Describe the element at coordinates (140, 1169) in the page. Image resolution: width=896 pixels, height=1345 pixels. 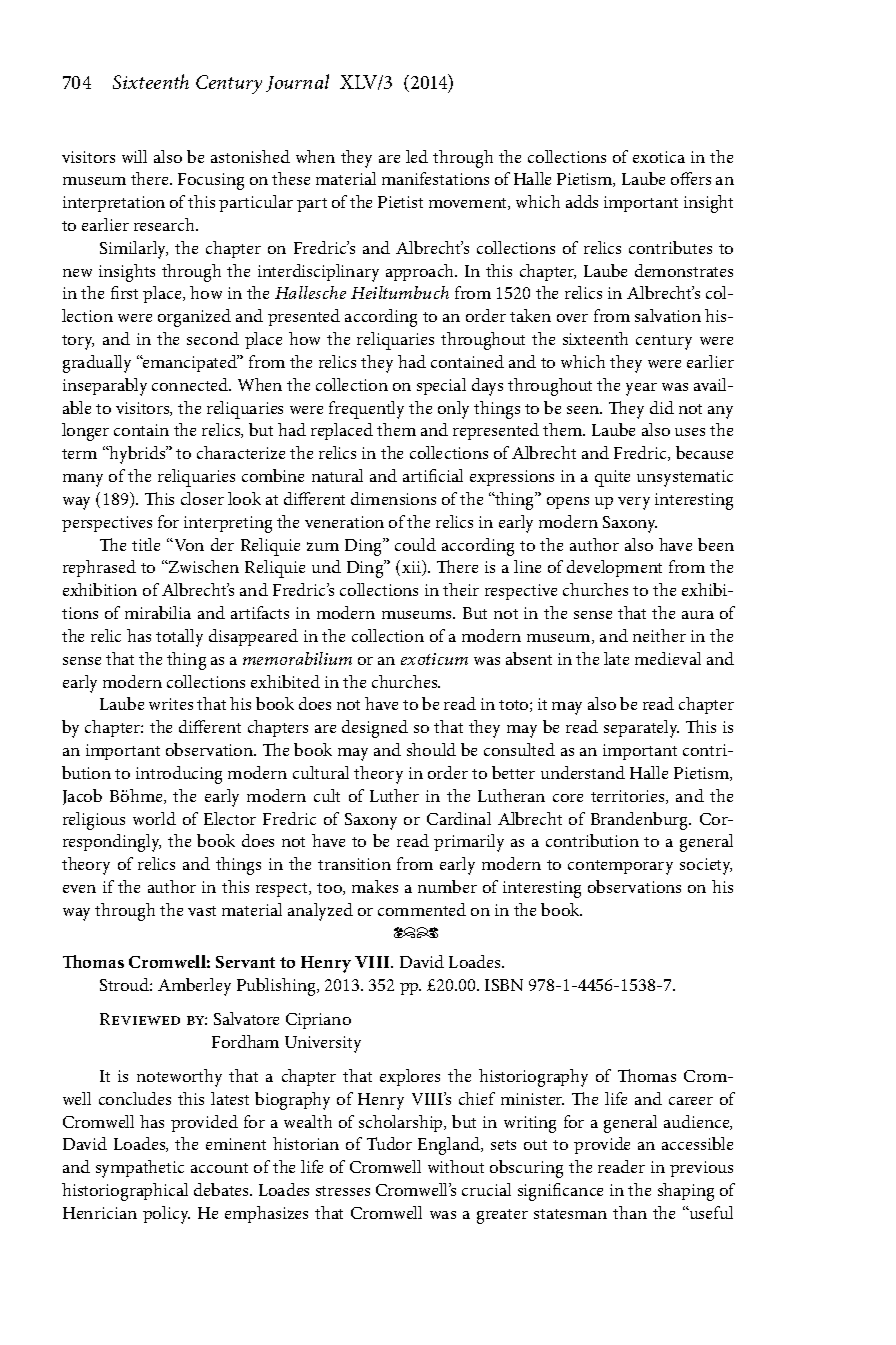
I see `sympathetic` at that location.
